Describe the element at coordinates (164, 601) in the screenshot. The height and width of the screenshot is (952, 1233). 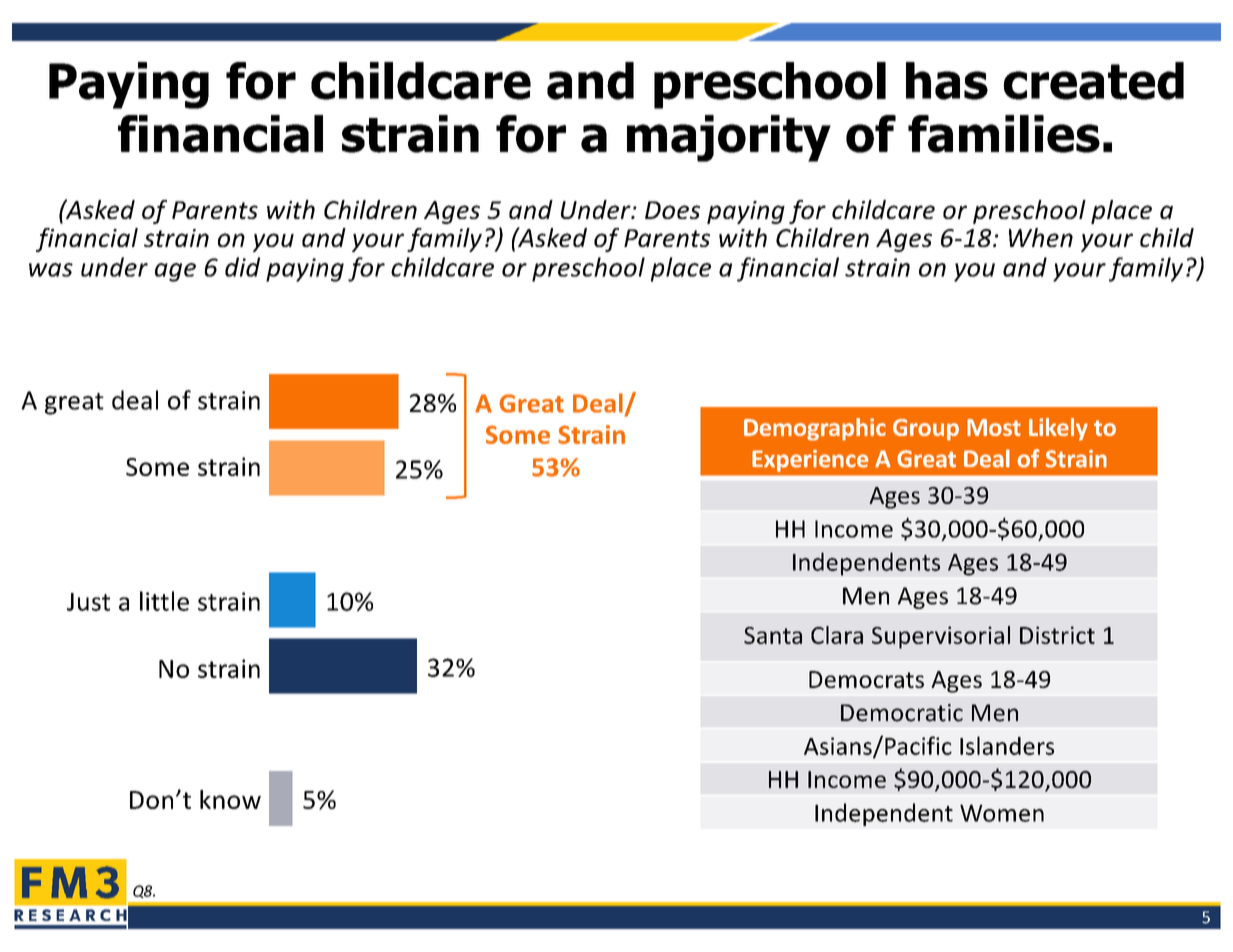
I see `little` at that location.
